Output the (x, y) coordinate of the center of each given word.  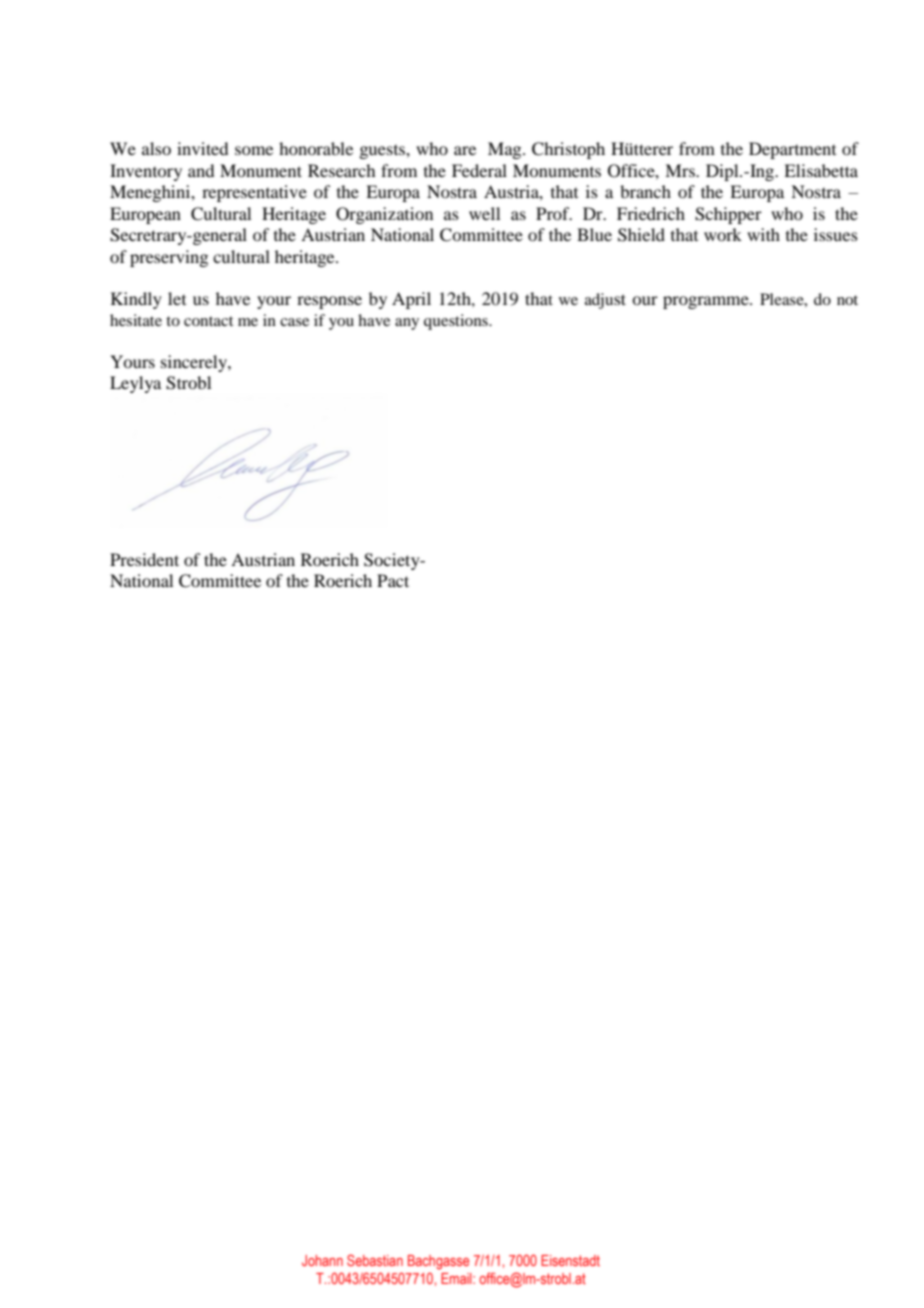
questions (457, 322)
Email (457, 1278)
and (201, 170)
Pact (393, 580)
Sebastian (375, 1260)
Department (792, 150)
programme (707, 302)
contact (208, 321)
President (144, 559)
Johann (322, 1260)
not (847, 300)
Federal (479, 170)
